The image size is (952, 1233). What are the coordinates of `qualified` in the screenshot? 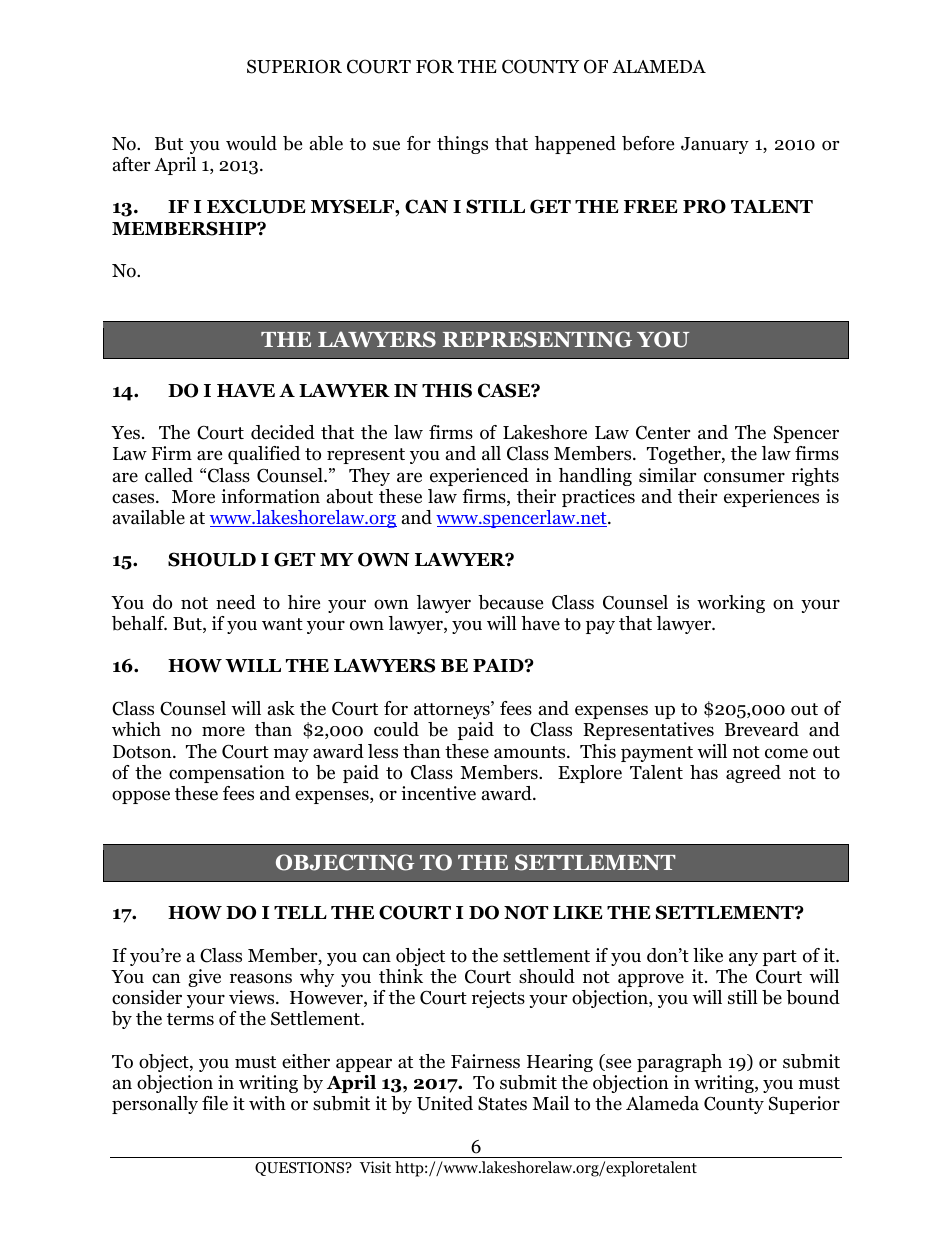 It's located at (264, 455).
